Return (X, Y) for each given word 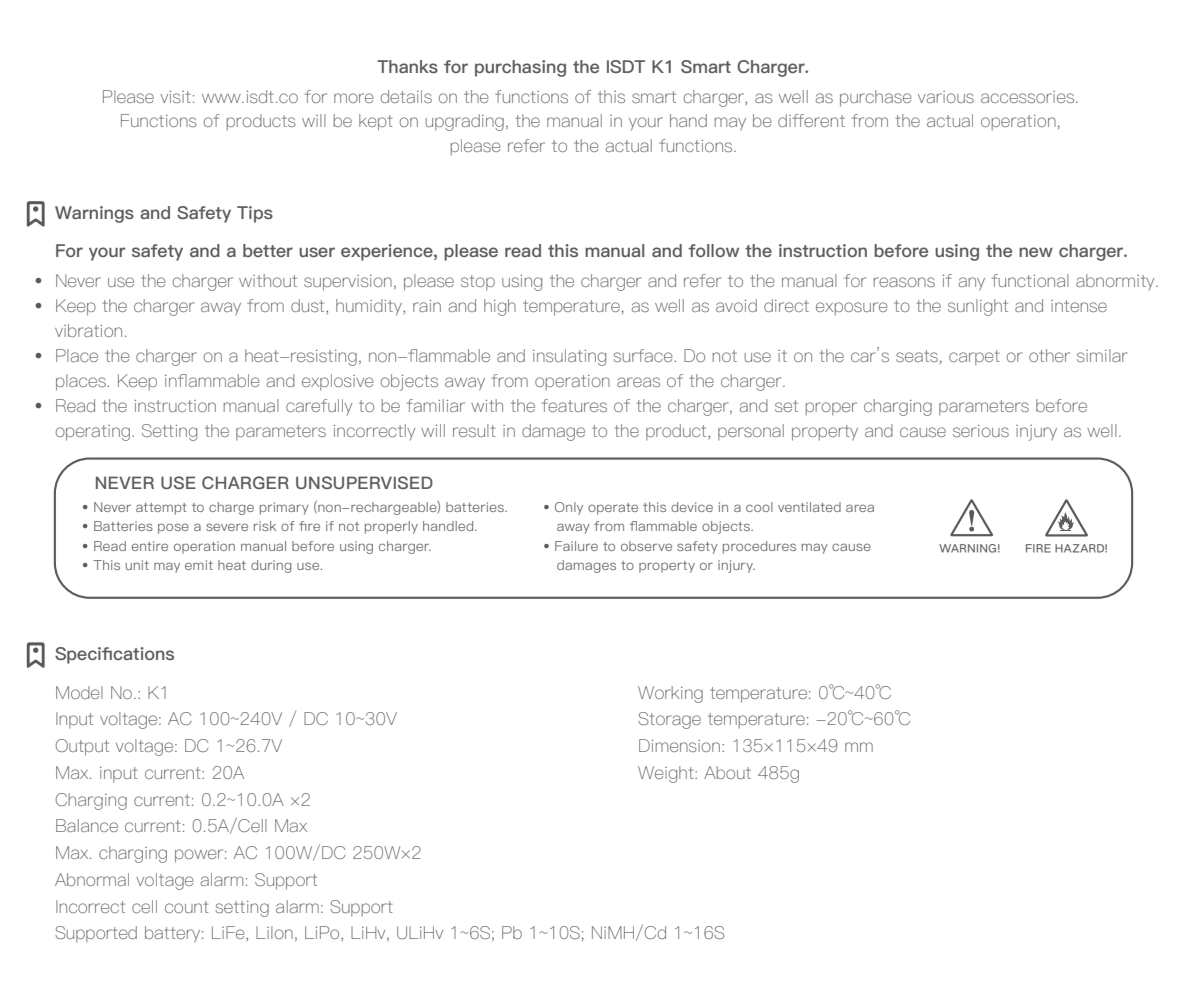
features (574, 405)
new (1036, 252)
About (727, 772)
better (268, 250)
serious (981, 431)
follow (713, 250)
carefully (319, 407)
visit (175, 97)
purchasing (520, 68)
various (946, 97)
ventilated (809, 507)
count (187, 907)
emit (199, 565)
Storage (669, 720)
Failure (576, 546)
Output (82, 747)
